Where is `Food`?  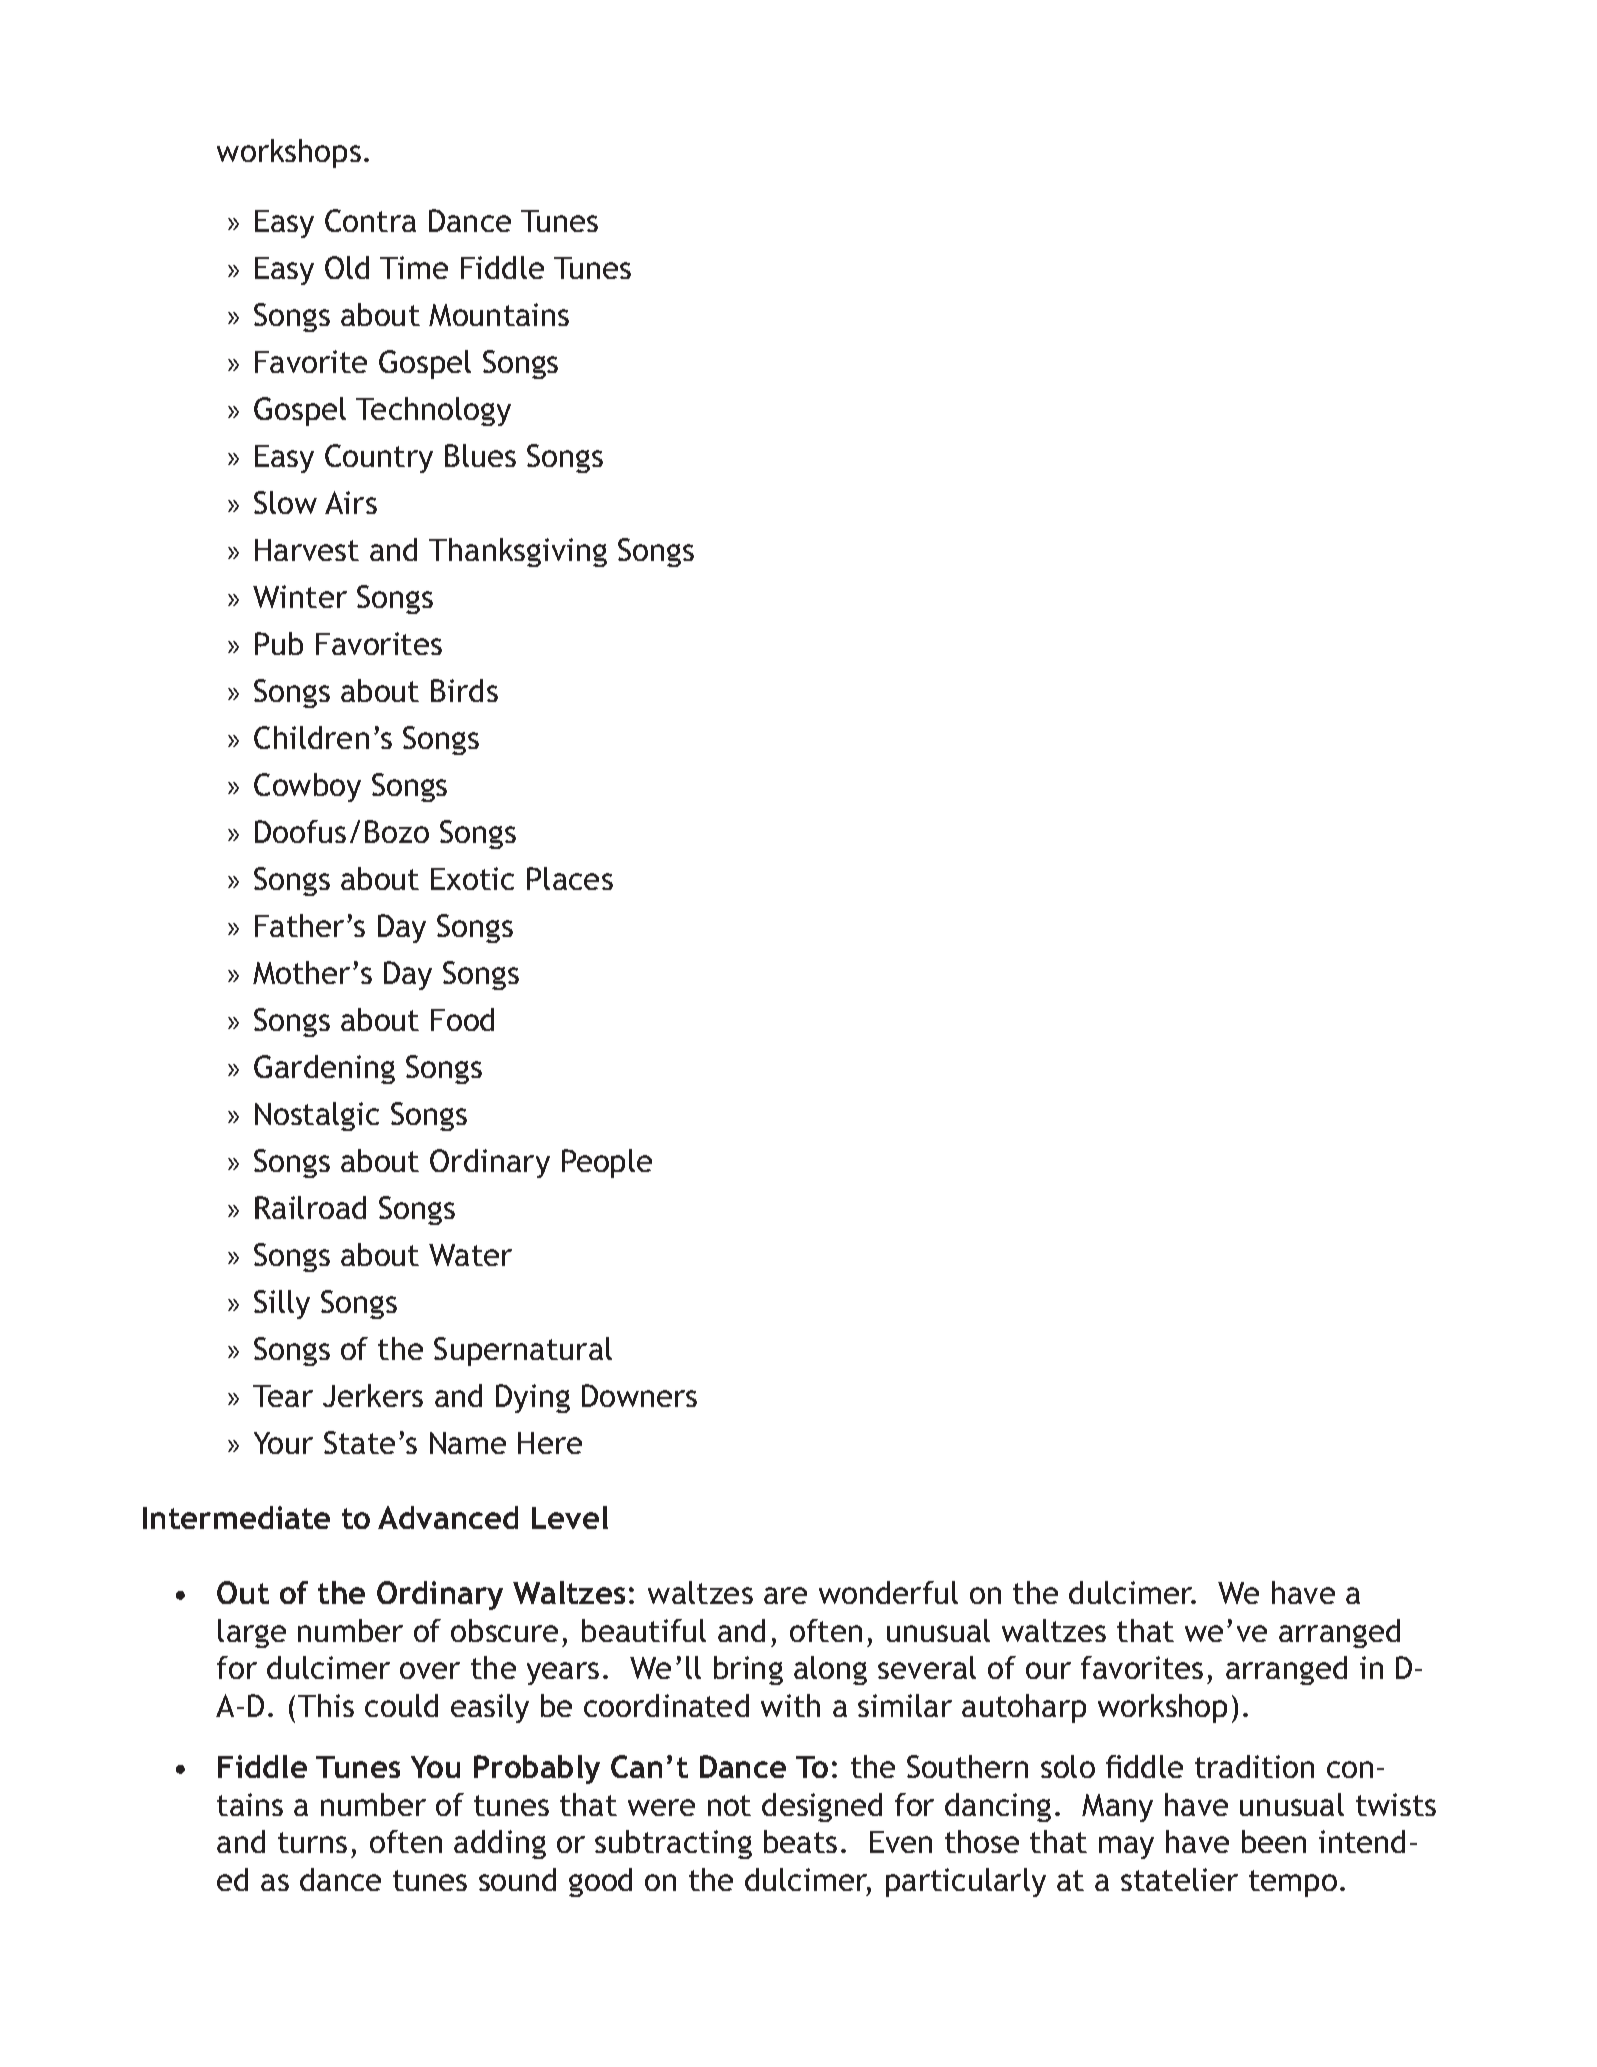 Food is located at coordinates (462, 1019).
